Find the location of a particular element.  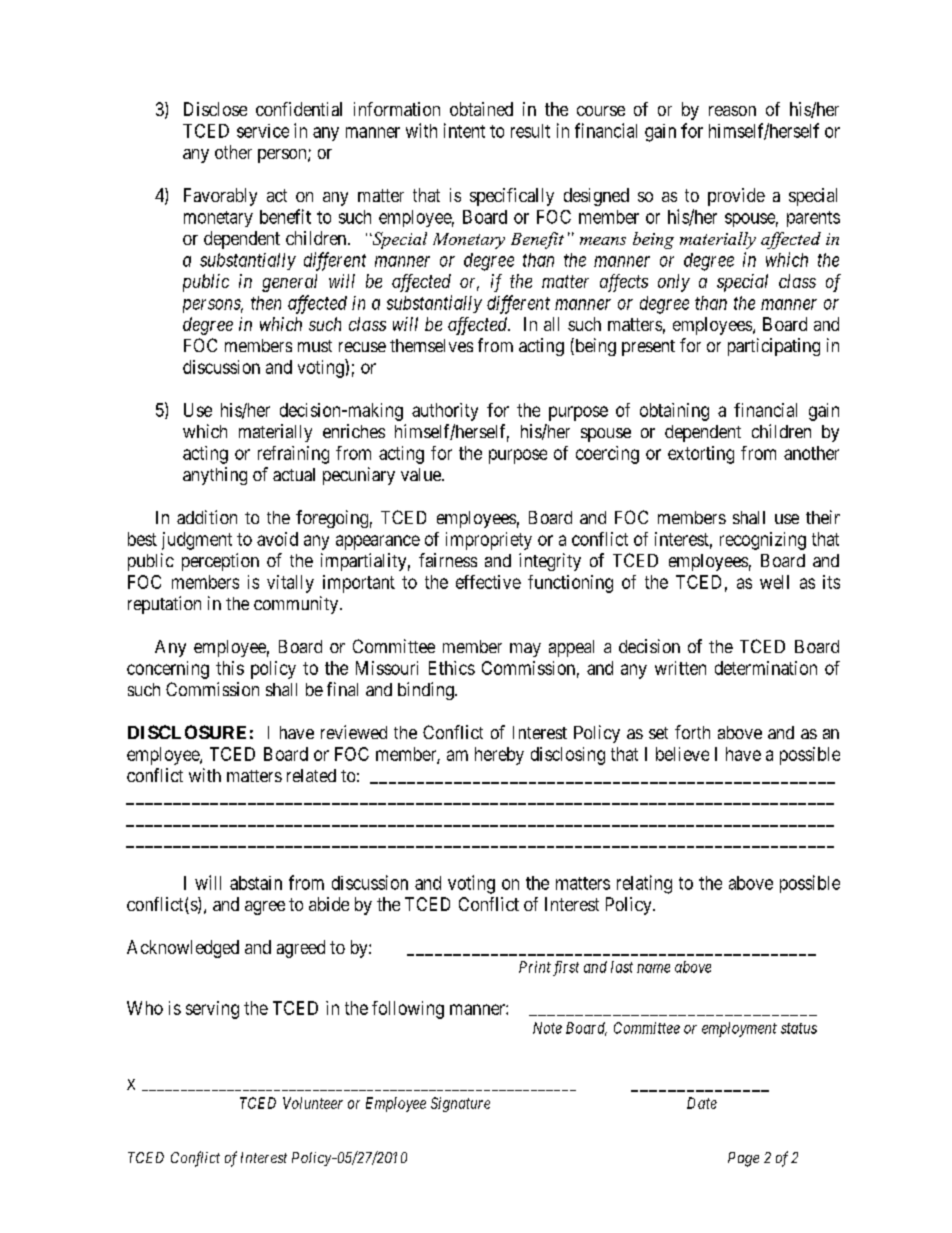

determination is located at coordinates (766, 668).
